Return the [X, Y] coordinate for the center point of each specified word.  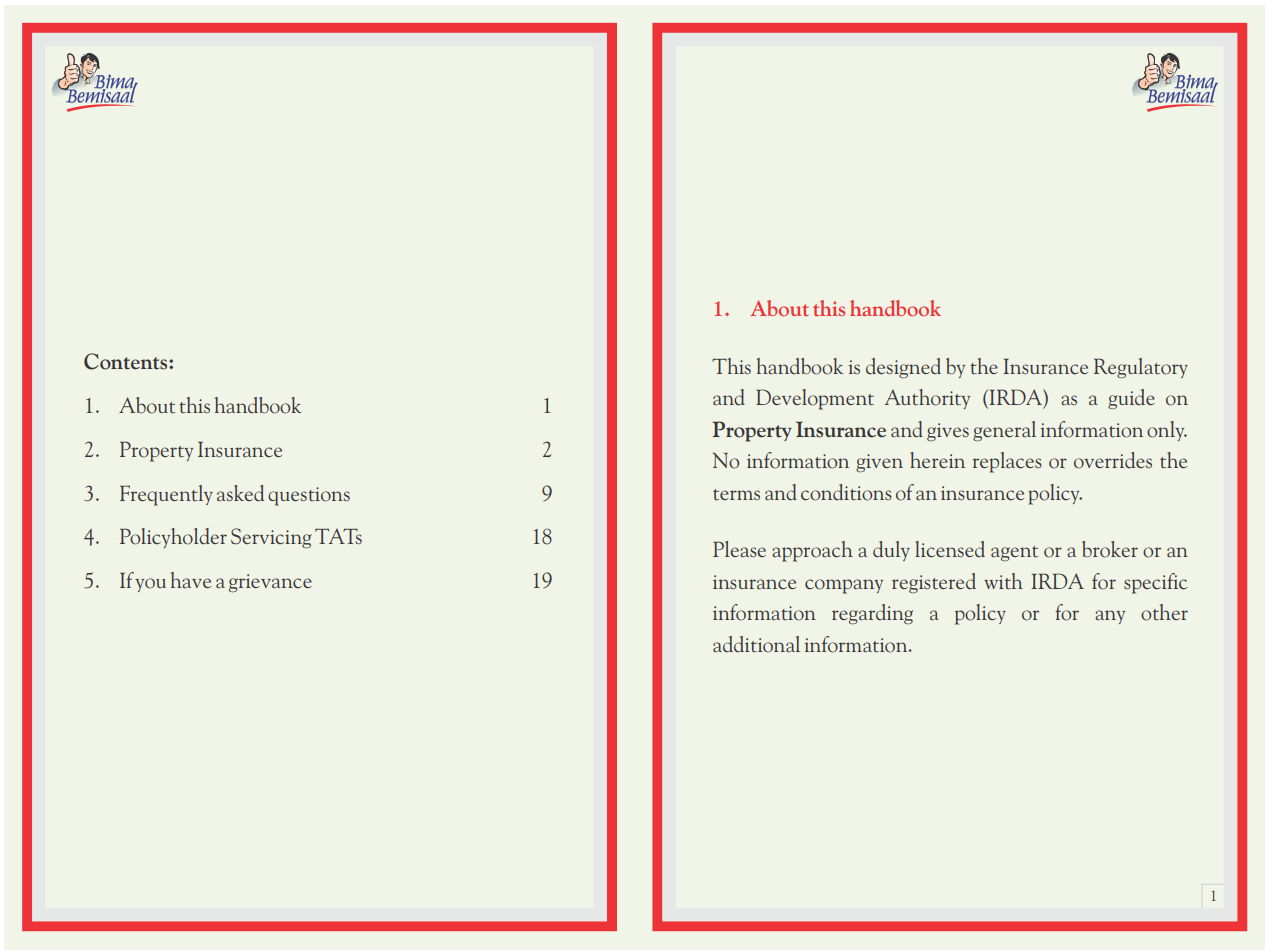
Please [739, 549]
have [191, 580]
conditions [846, 492]
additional [756, 644]
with [1003, 581]
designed [903, 368]
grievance [270, 583]
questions [309, 496]
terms [736, 495]
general [1004, 431]
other [1164, 612]
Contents [127, 361]
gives [948, 432]
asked [240, 493]
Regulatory [1141, 368]
